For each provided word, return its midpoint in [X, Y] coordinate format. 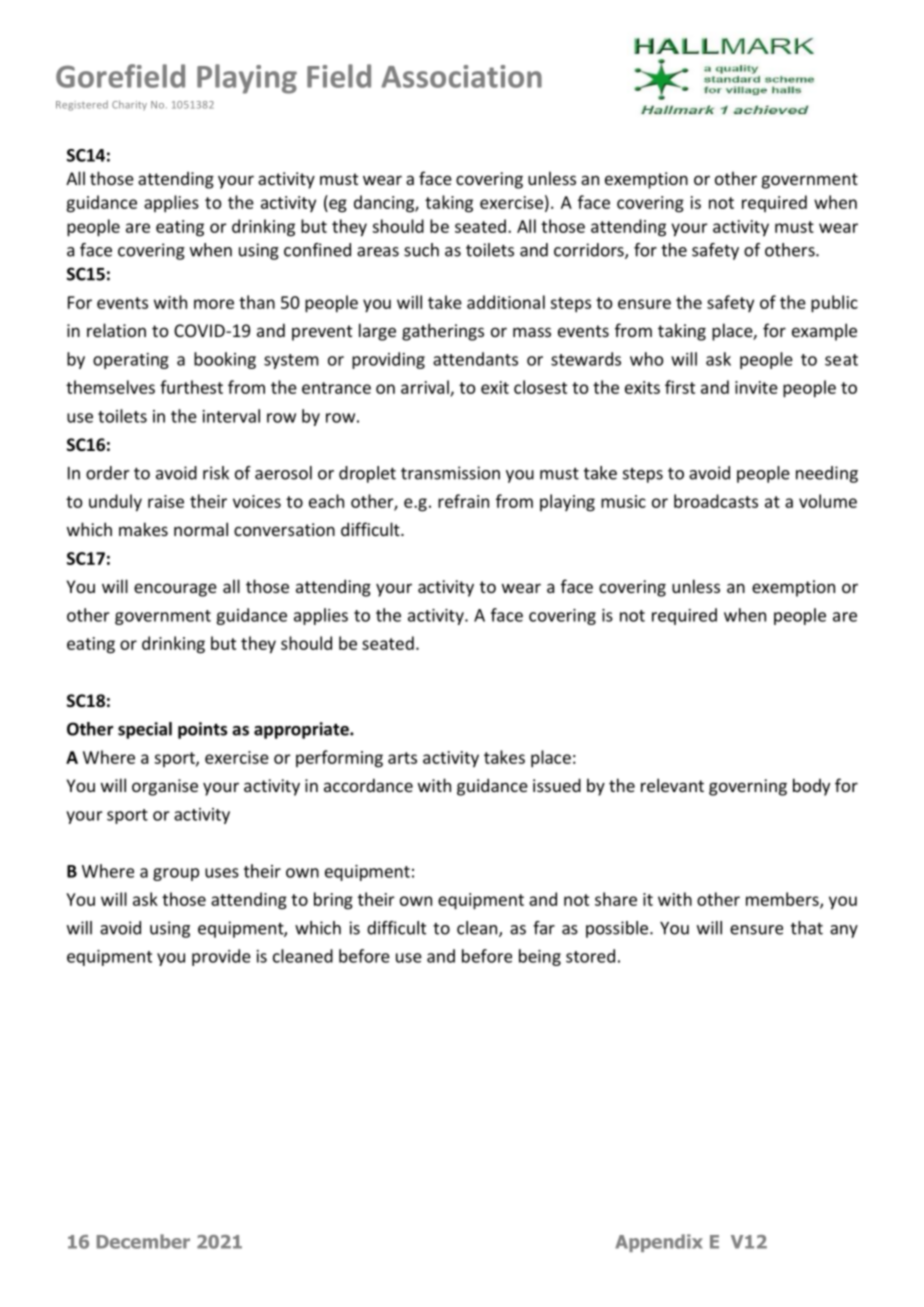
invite [756, 387]
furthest [191, 387]
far [544, 928]
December [143, 1241]
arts [402, 758]
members [783, 900]
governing [748, 787]
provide [221, 957]
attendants [475, 359]
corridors [590, 251]
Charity [129, 105]
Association [461, 76]
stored [590, 956]
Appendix [659, 1243]
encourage [175, 590]
